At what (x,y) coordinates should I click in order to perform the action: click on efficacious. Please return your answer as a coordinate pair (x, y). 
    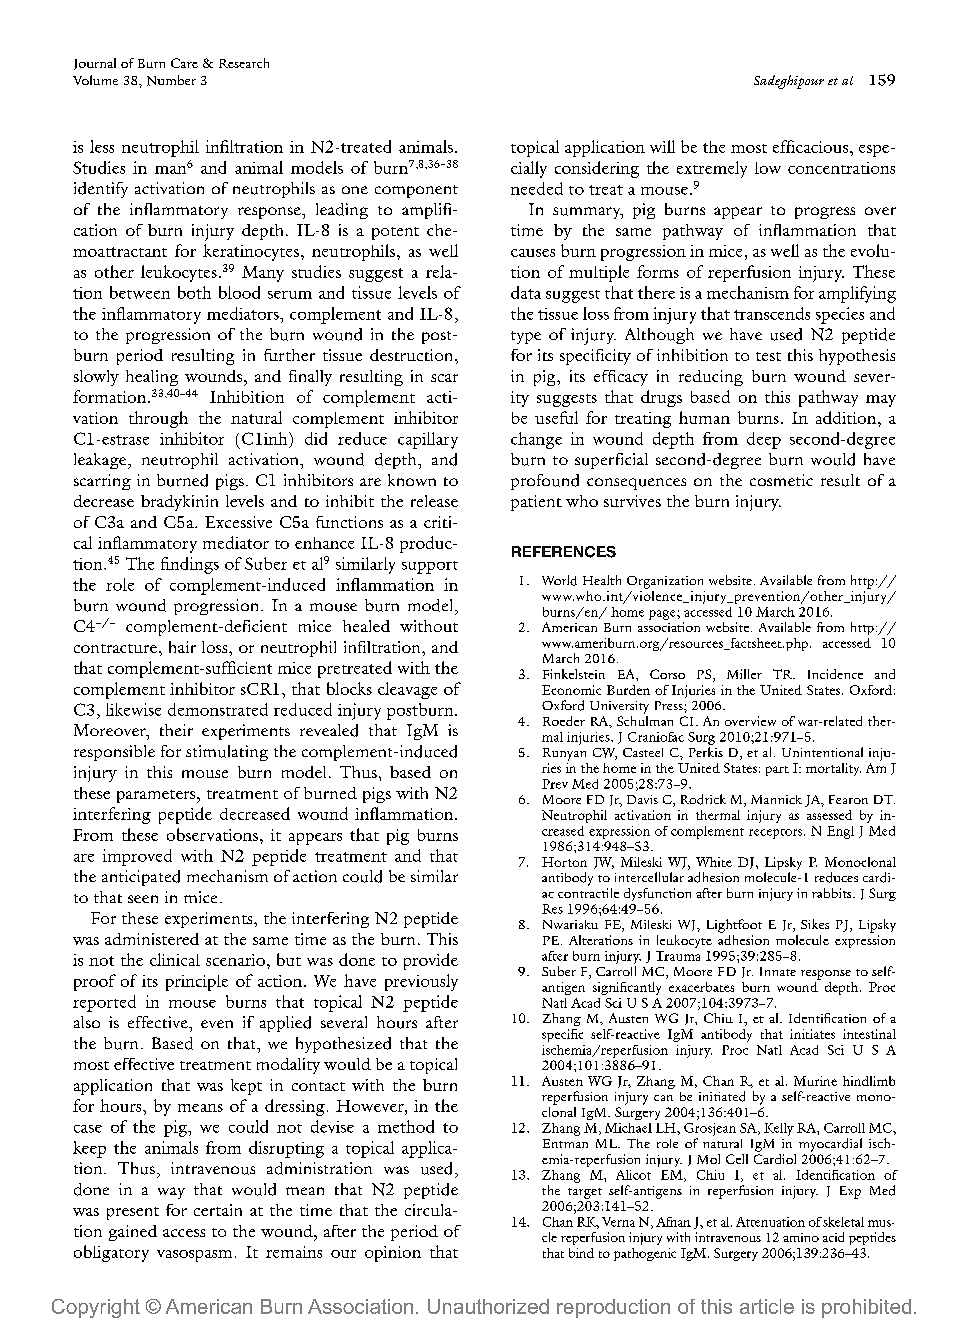
    Looking at the image, I should click on (812, 146).
